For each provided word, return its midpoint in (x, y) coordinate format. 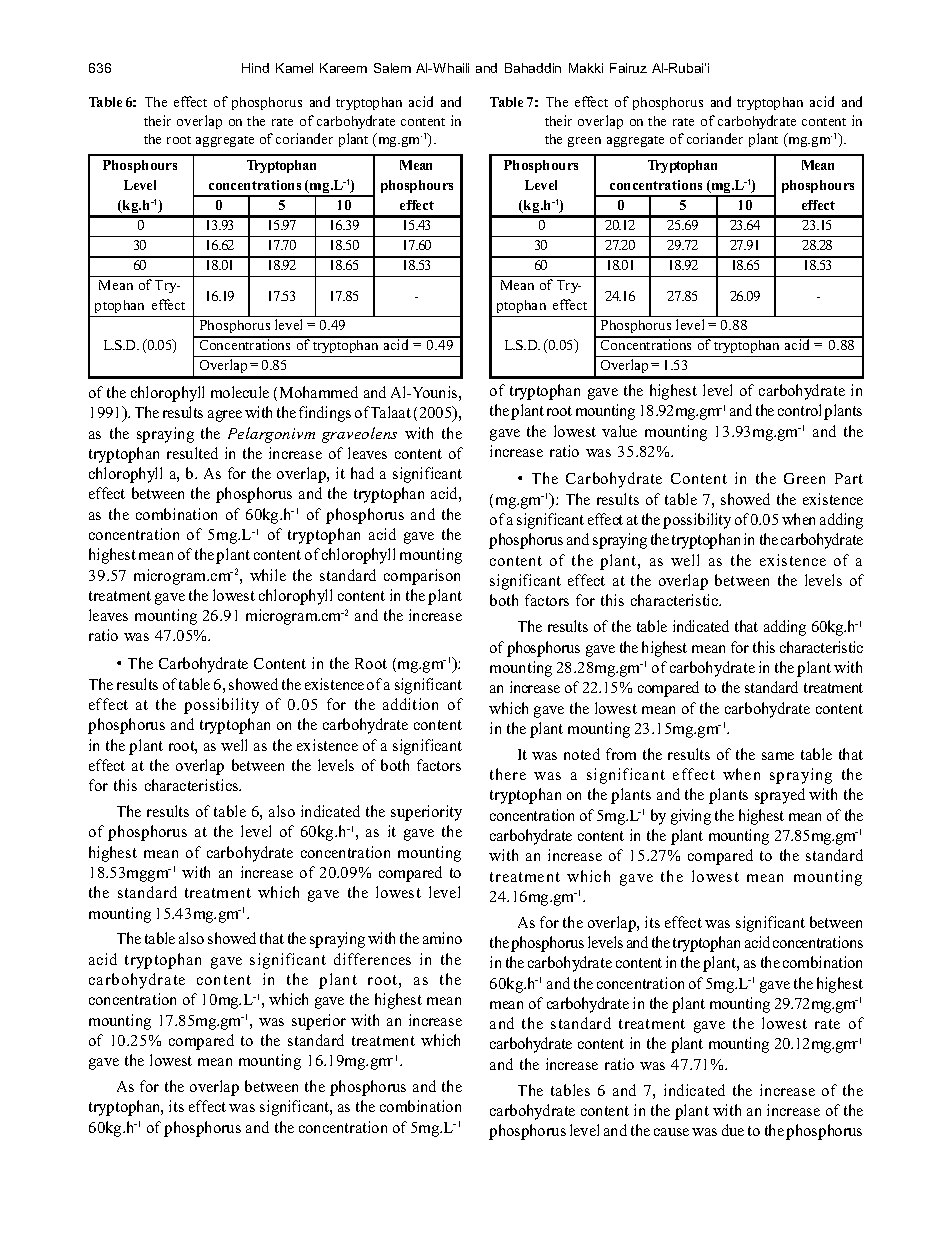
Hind (255, 68)
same (778, 756)
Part (849, 478)
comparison (422, 577)
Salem (392, 68)
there (508, 774)
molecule (240, 392)
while (268, 575)
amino (442, 938)
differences (372, 959)
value (619, 431)
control (799, 410)
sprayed (780, 796)
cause (671, 1132)
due (733, 1130)
